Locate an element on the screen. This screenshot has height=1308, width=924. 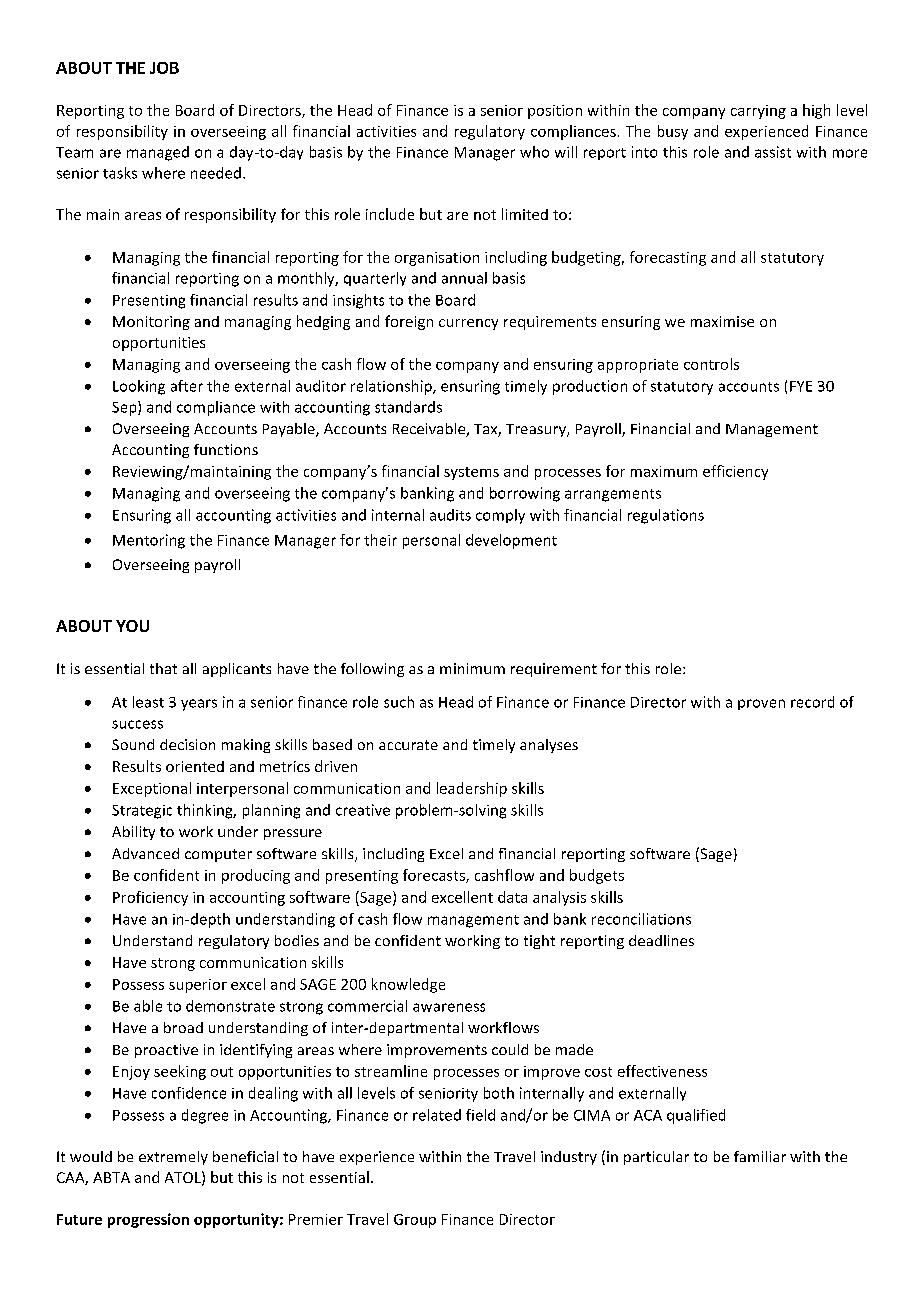
proven is located at coordinates (761, 704).
